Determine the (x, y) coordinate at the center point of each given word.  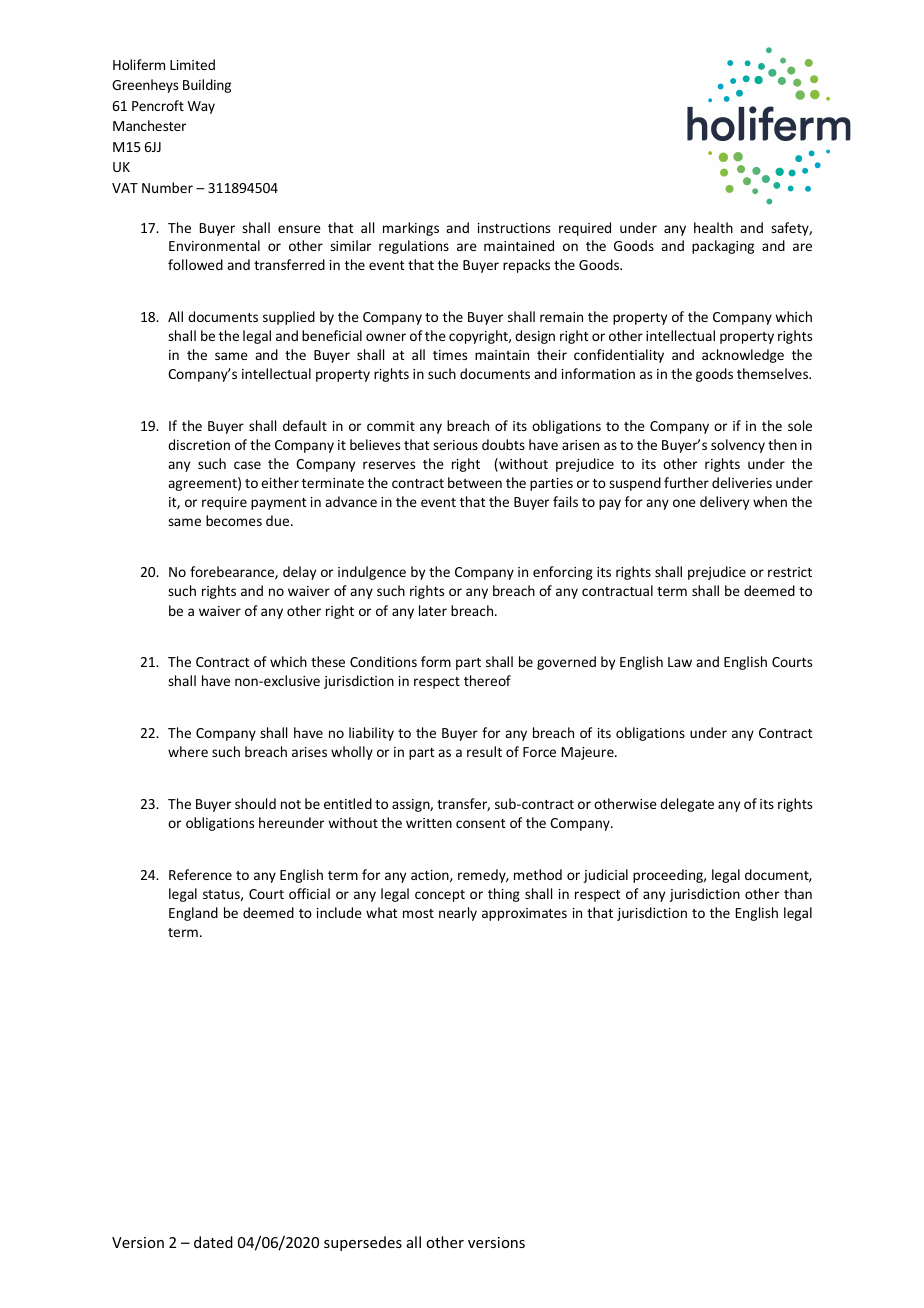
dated (213, 1242)
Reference (200, 874)
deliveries (742, 482)
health (713, 227)
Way (201, 107)
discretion (199, 444)
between (475, 482)
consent (481, 823)
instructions (514, 228)
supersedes (363, 1243)
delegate (687, 805)
